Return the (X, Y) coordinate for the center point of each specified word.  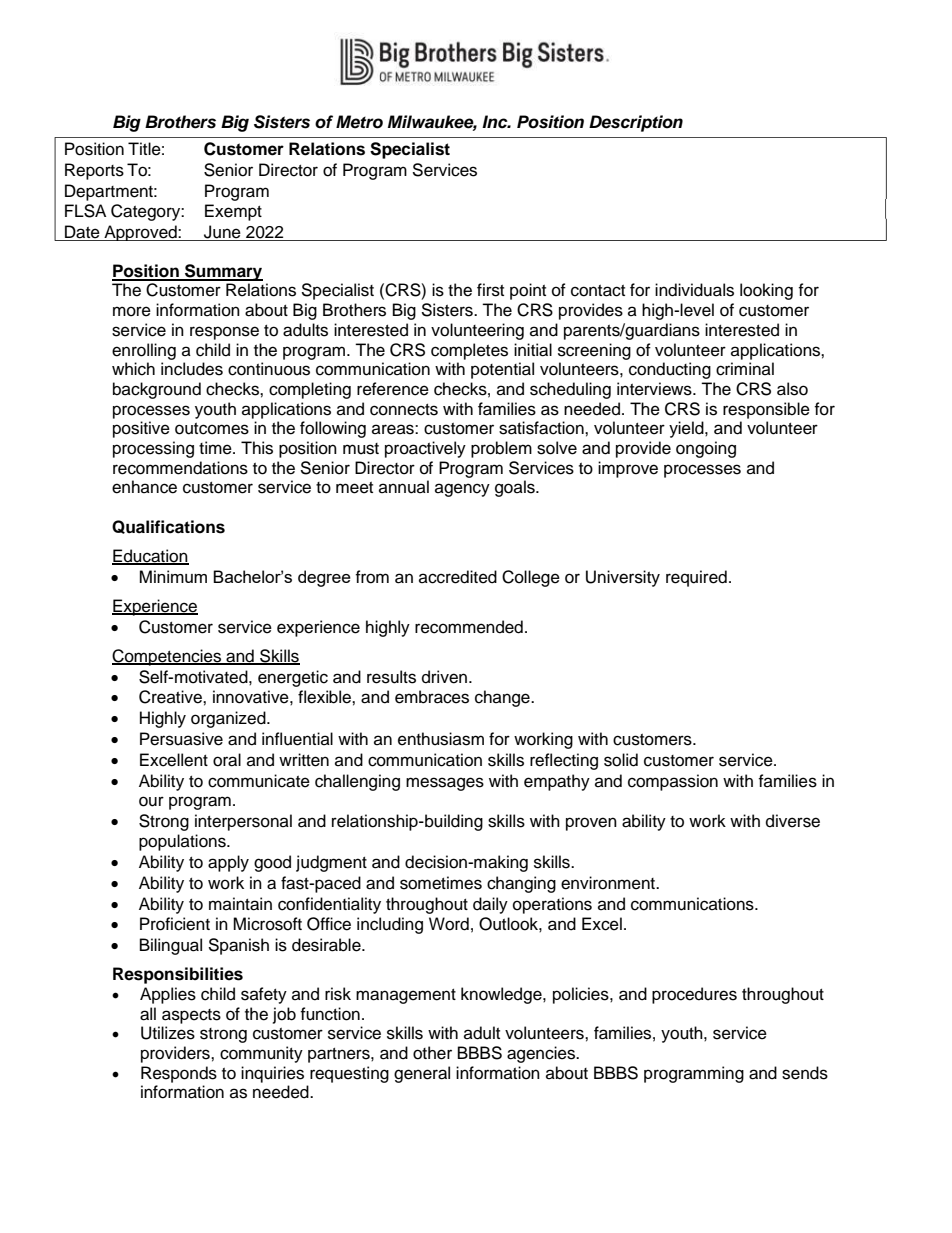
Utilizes (168, 1033)
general (422, 1074)
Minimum (173, 576)
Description (636, 123)
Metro (359, 122)
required (696, 578)
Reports (94, 171)
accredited (458, 577)
